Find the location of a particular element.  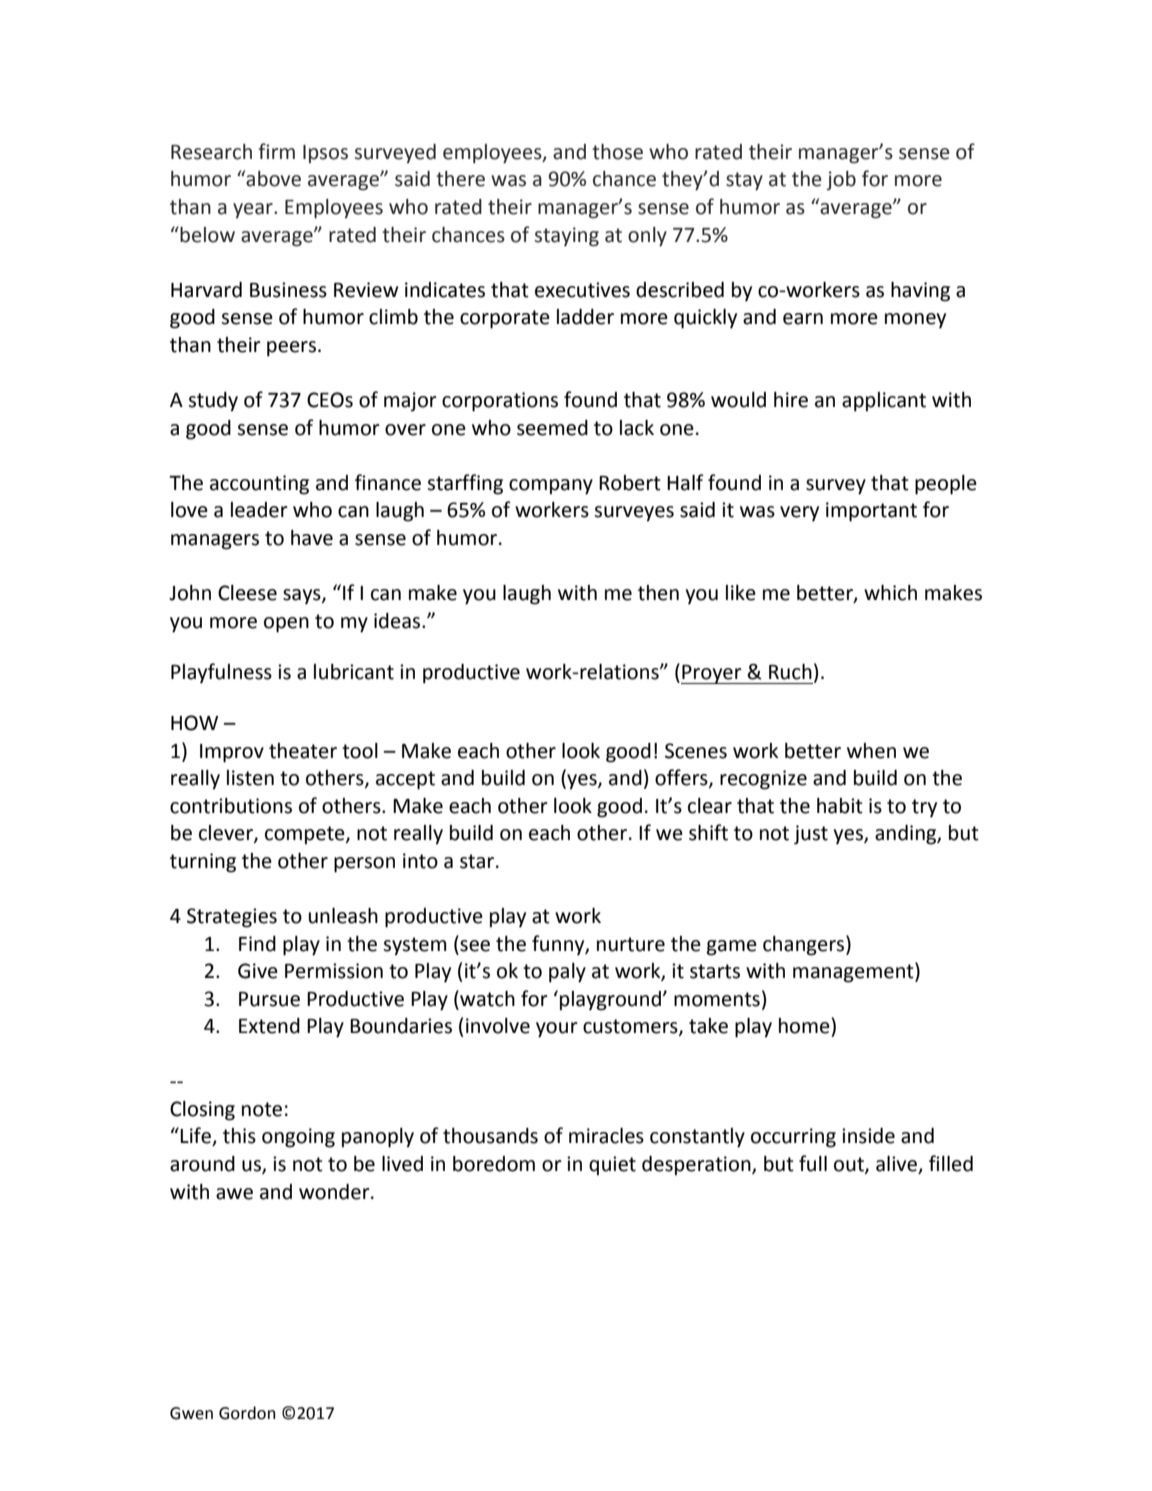

job is located at coordinates (841, 180).
